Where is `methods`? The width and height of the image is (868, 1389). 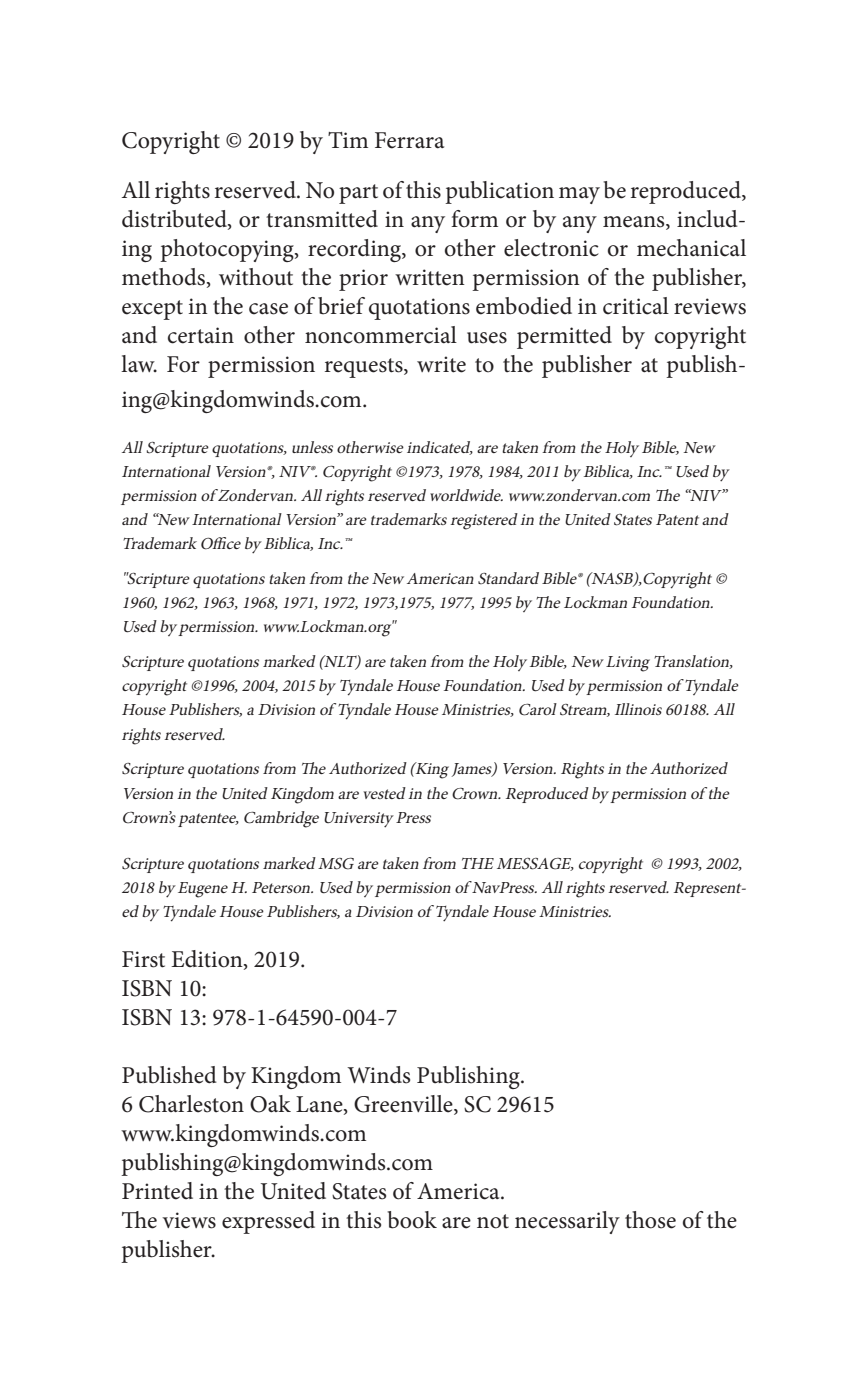 methods is located at coordinates (163, 277).
